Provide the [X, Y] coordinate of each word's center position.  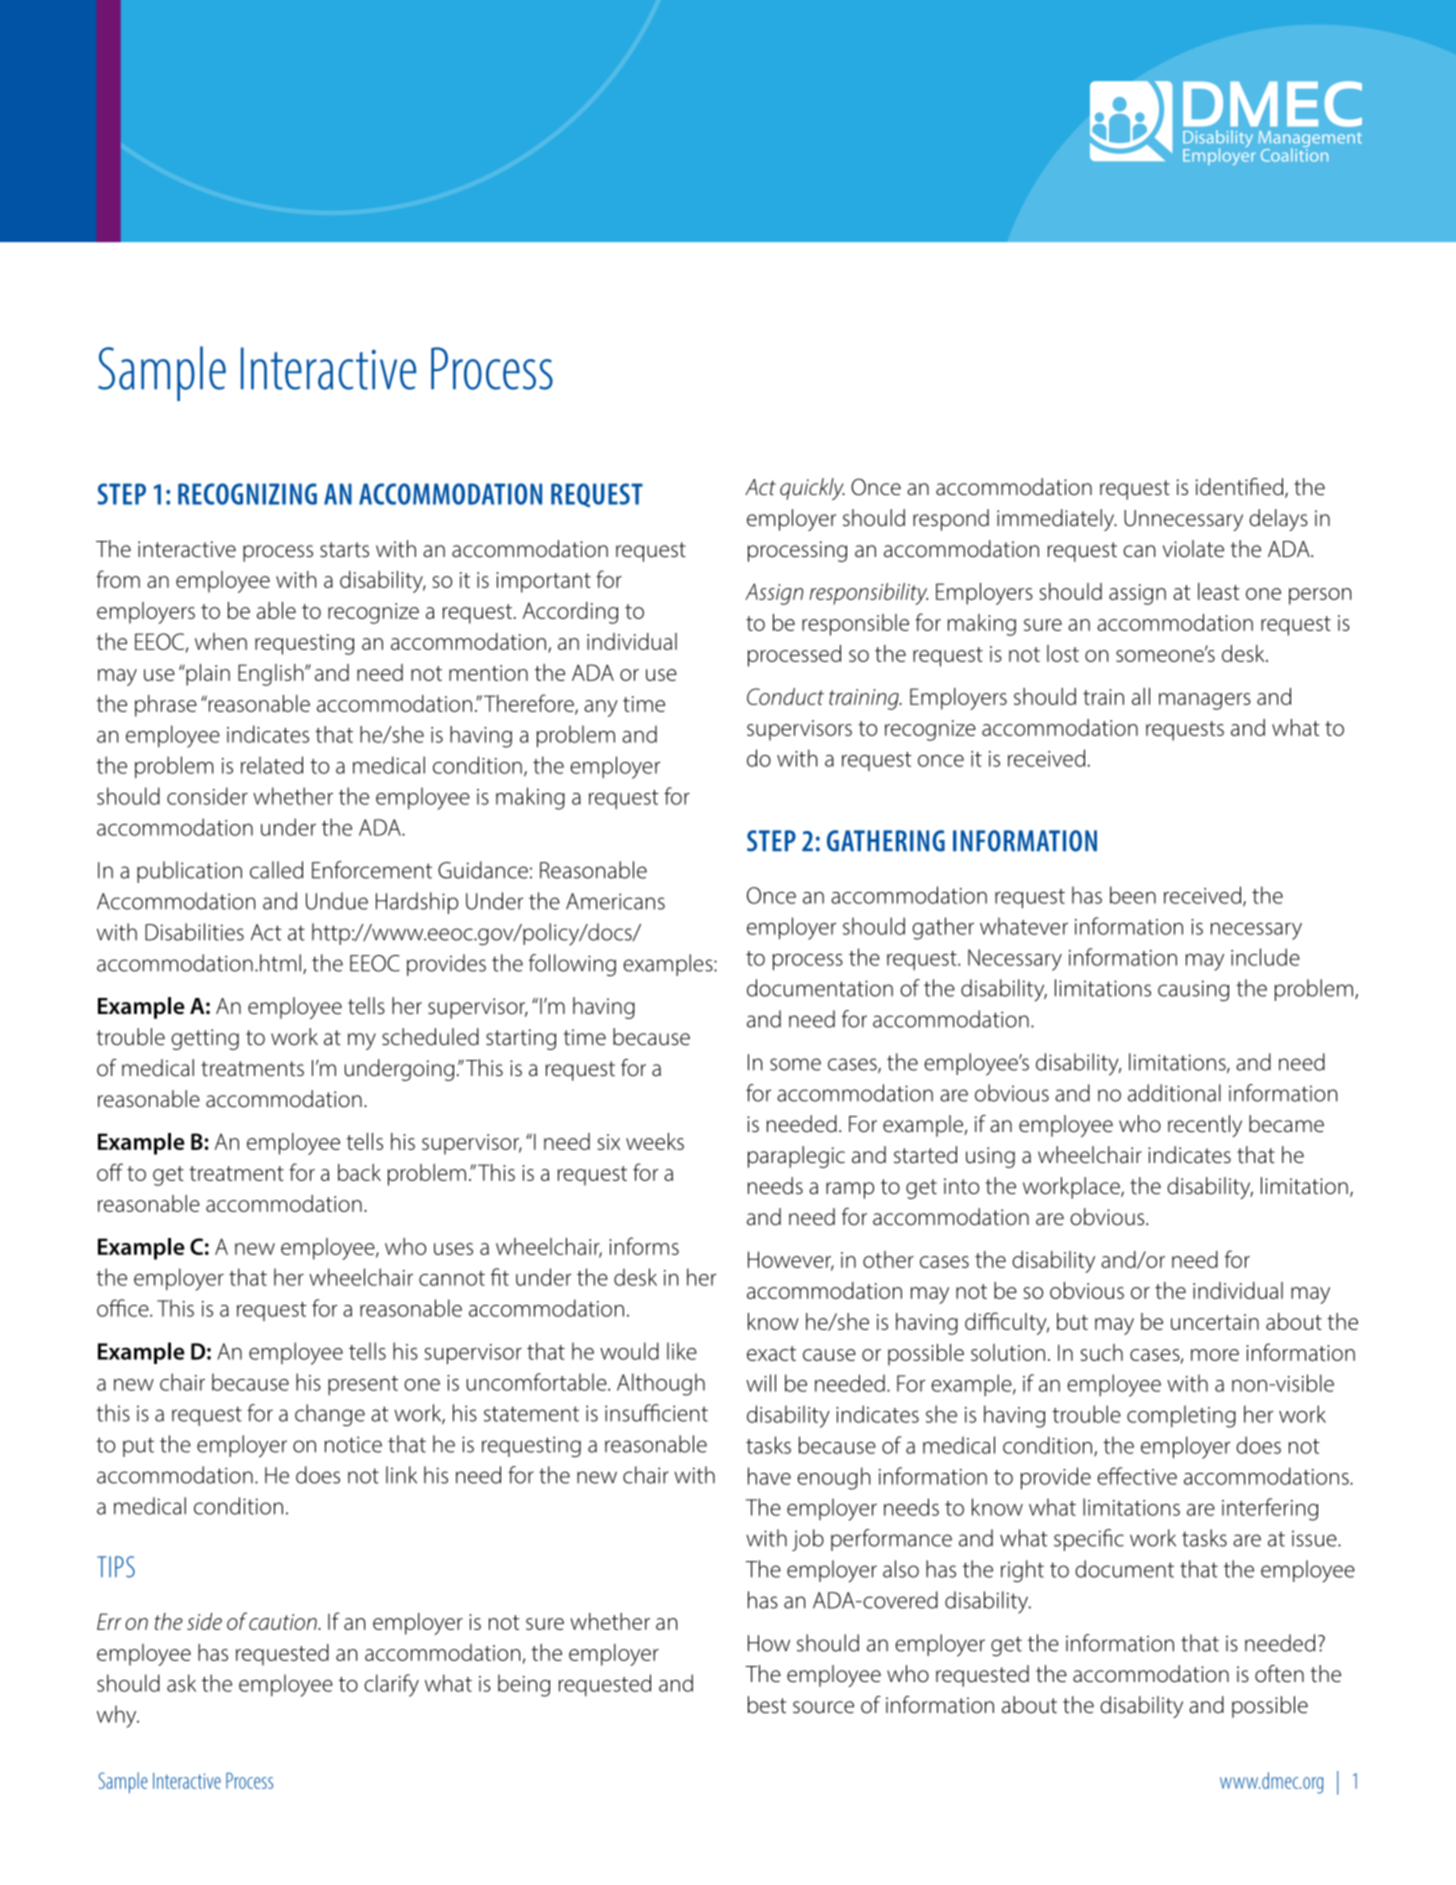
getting [205, 1039]
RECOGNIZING [247, 494]
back [359, 1172]
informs [644, 1246]
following [572, 965]
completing [1181, 1416]
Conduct [785, 696]
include [1265, 957]
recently [1205, 1126]
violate [1193, 549]
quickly [812, 489]
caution [284, 1622]
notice [353, 1444]
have [769, 1476]
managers [1205, 701]
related [272, 765]
